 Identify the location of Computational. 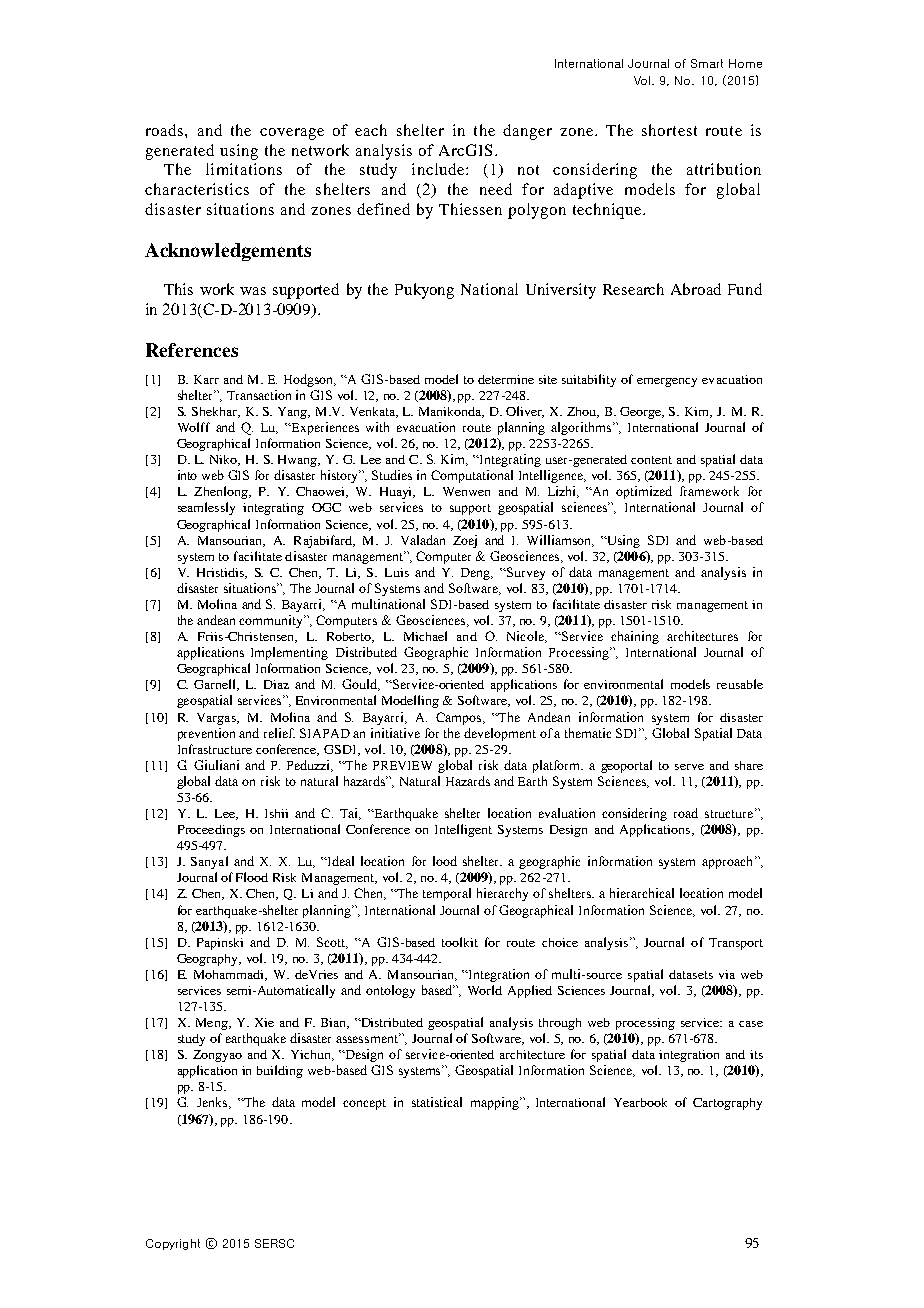
(472, 476).
